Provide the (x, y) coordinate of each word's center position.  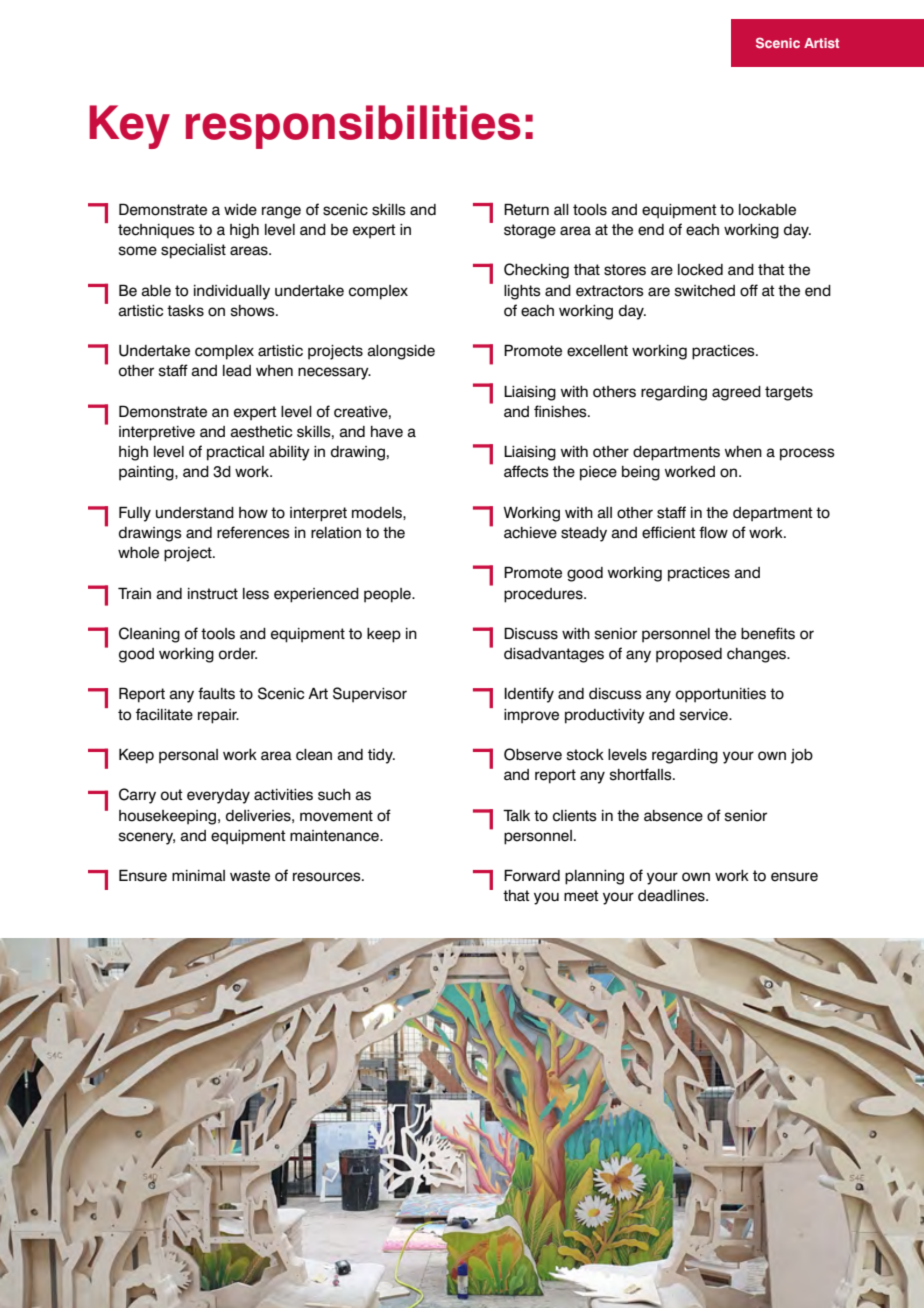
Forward (532, 875)
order (238, 654)
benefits (768, 633)
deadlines (672, 896)
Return (526, 209)
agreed (736, 393)
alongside (401, 352)
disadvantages (554, 655)
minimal (198, 875)
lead (237, 371)
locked (700, 270)
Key (129, 127)
